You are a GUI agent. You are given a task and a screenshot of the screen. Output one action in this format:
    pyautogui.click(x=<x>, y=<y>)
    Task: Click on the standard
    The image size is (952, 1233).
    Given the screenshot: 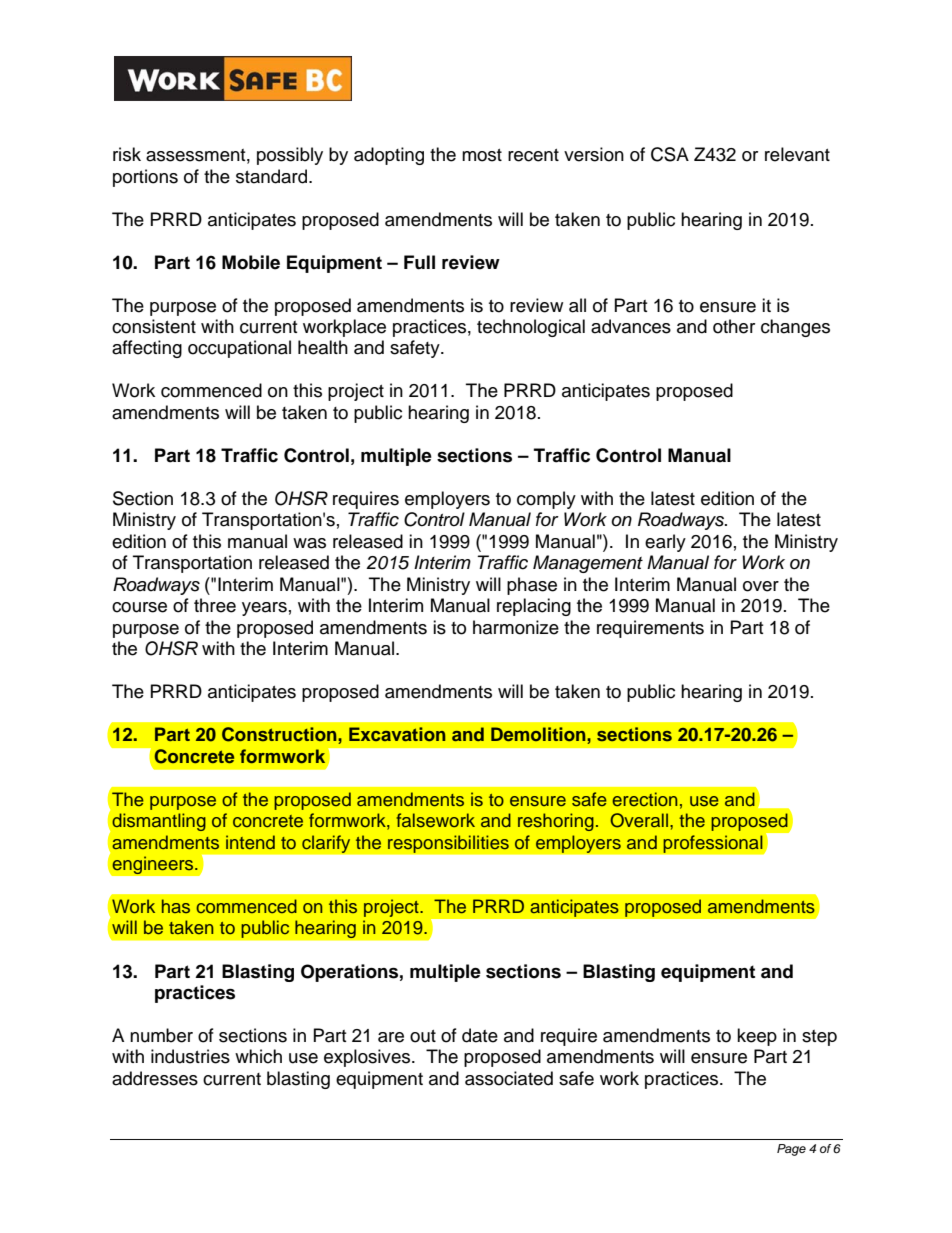 What is the action you would take?
    pyautogui.click(x=273, y=176)
